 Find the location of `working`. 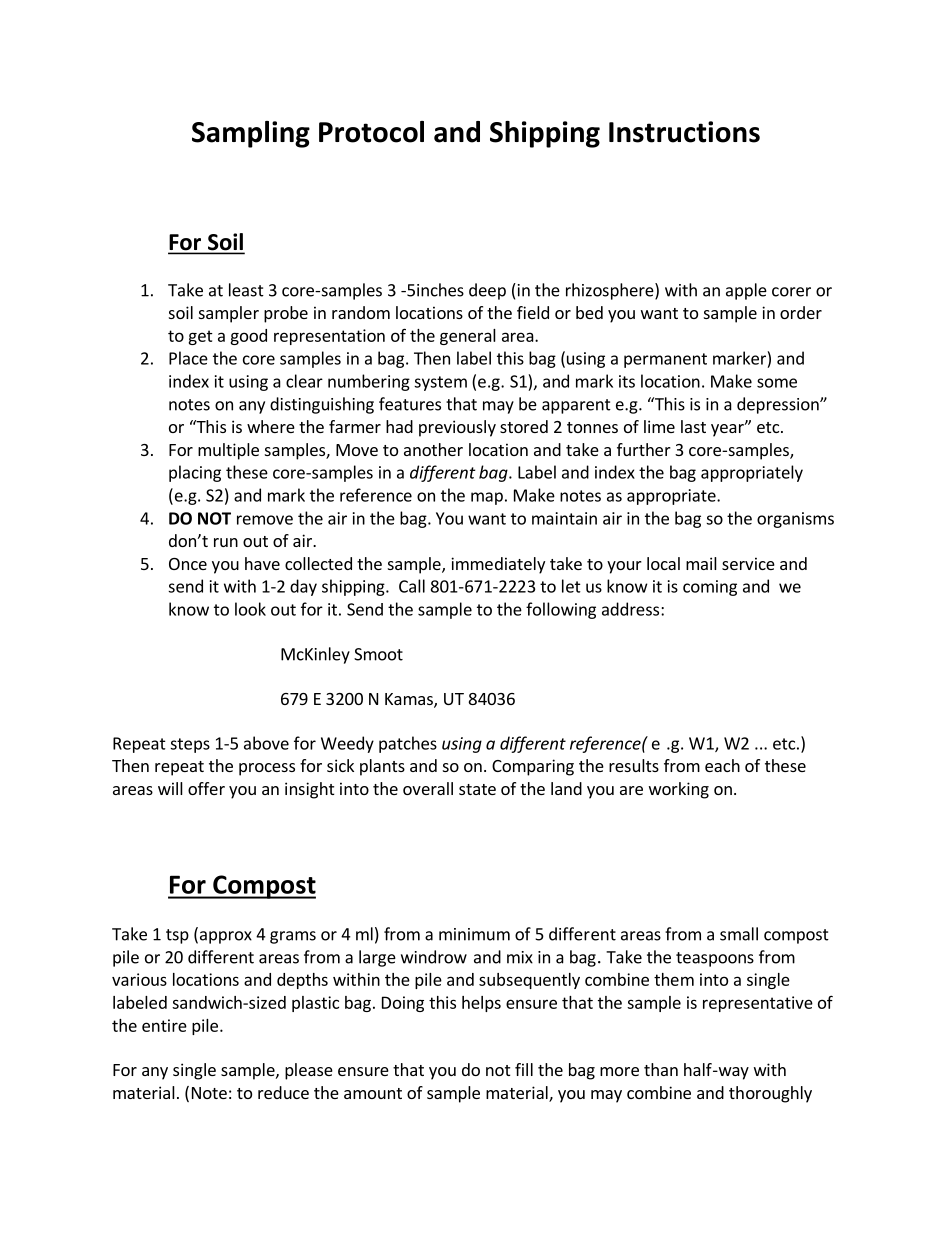

working is located at coordinates (679, 790).
